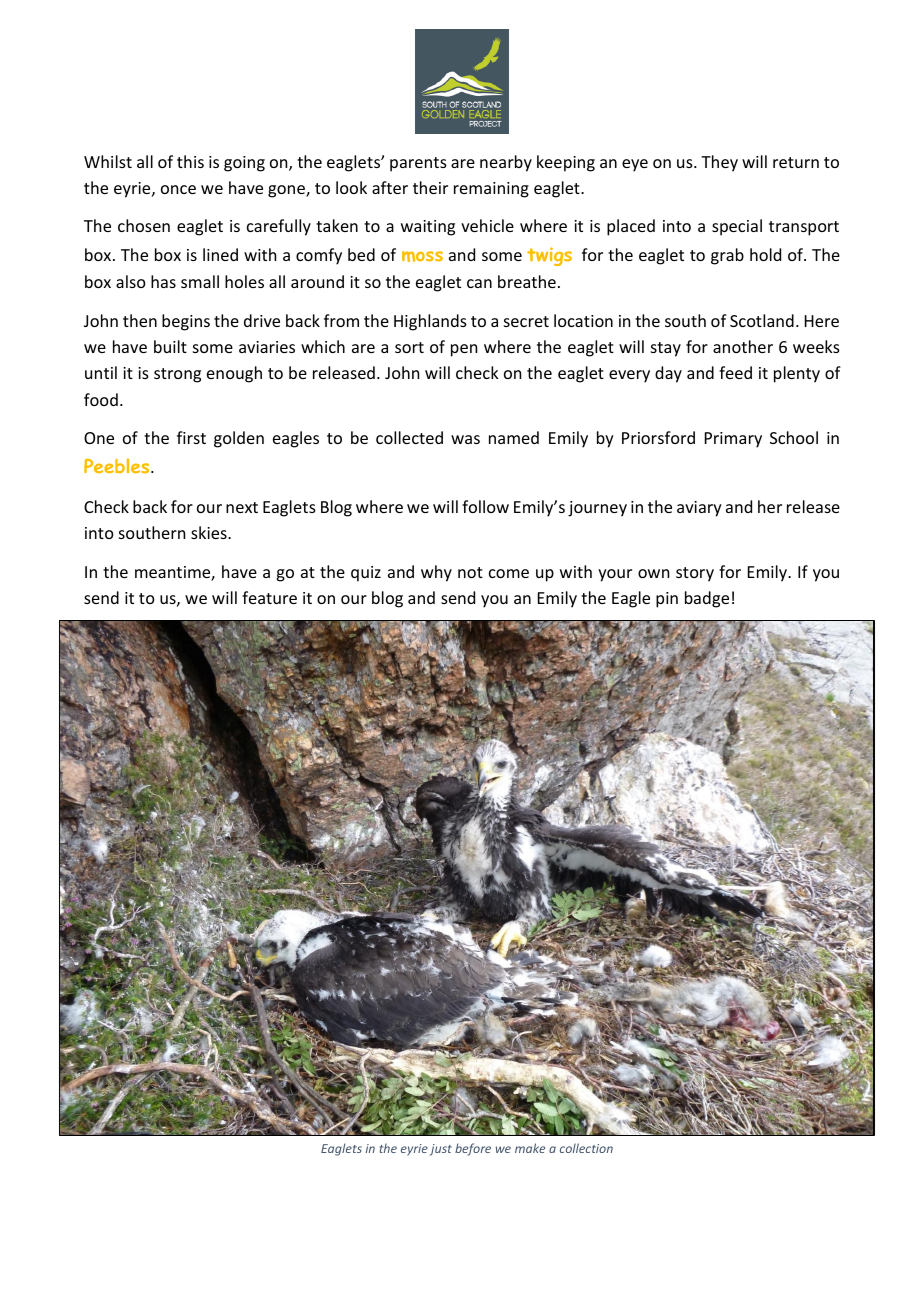 The width and height of the page is (924, 1308). Describe the element at coordinates (719, 163) in the page. I see `They` at that location.
